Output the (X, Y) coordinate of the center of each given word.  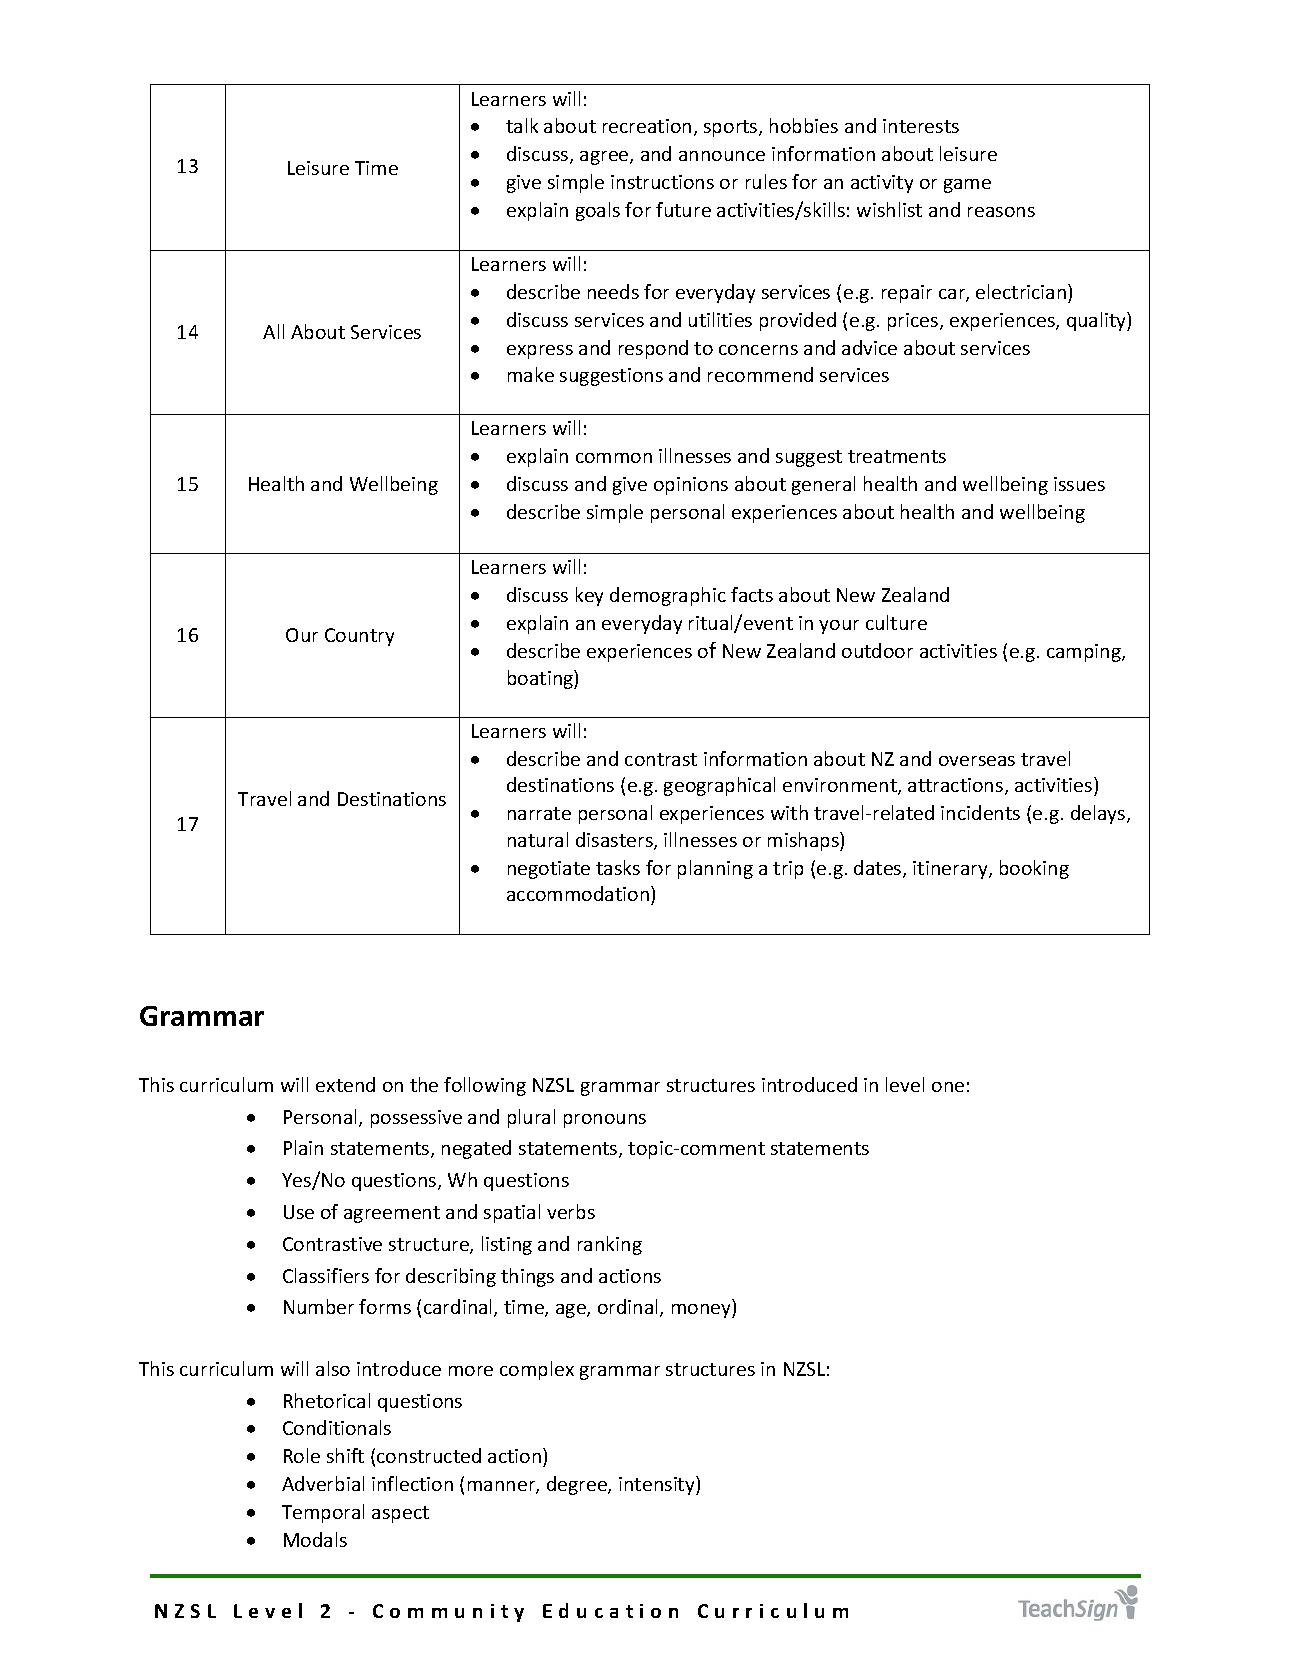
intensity (658, 1485)
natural (538, 839)
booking (1034, 869)
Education (610, 1610)
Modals (315, 1539)
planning (715, 869)
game (967, 186)
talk (522, 125)
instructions (662, 182)
